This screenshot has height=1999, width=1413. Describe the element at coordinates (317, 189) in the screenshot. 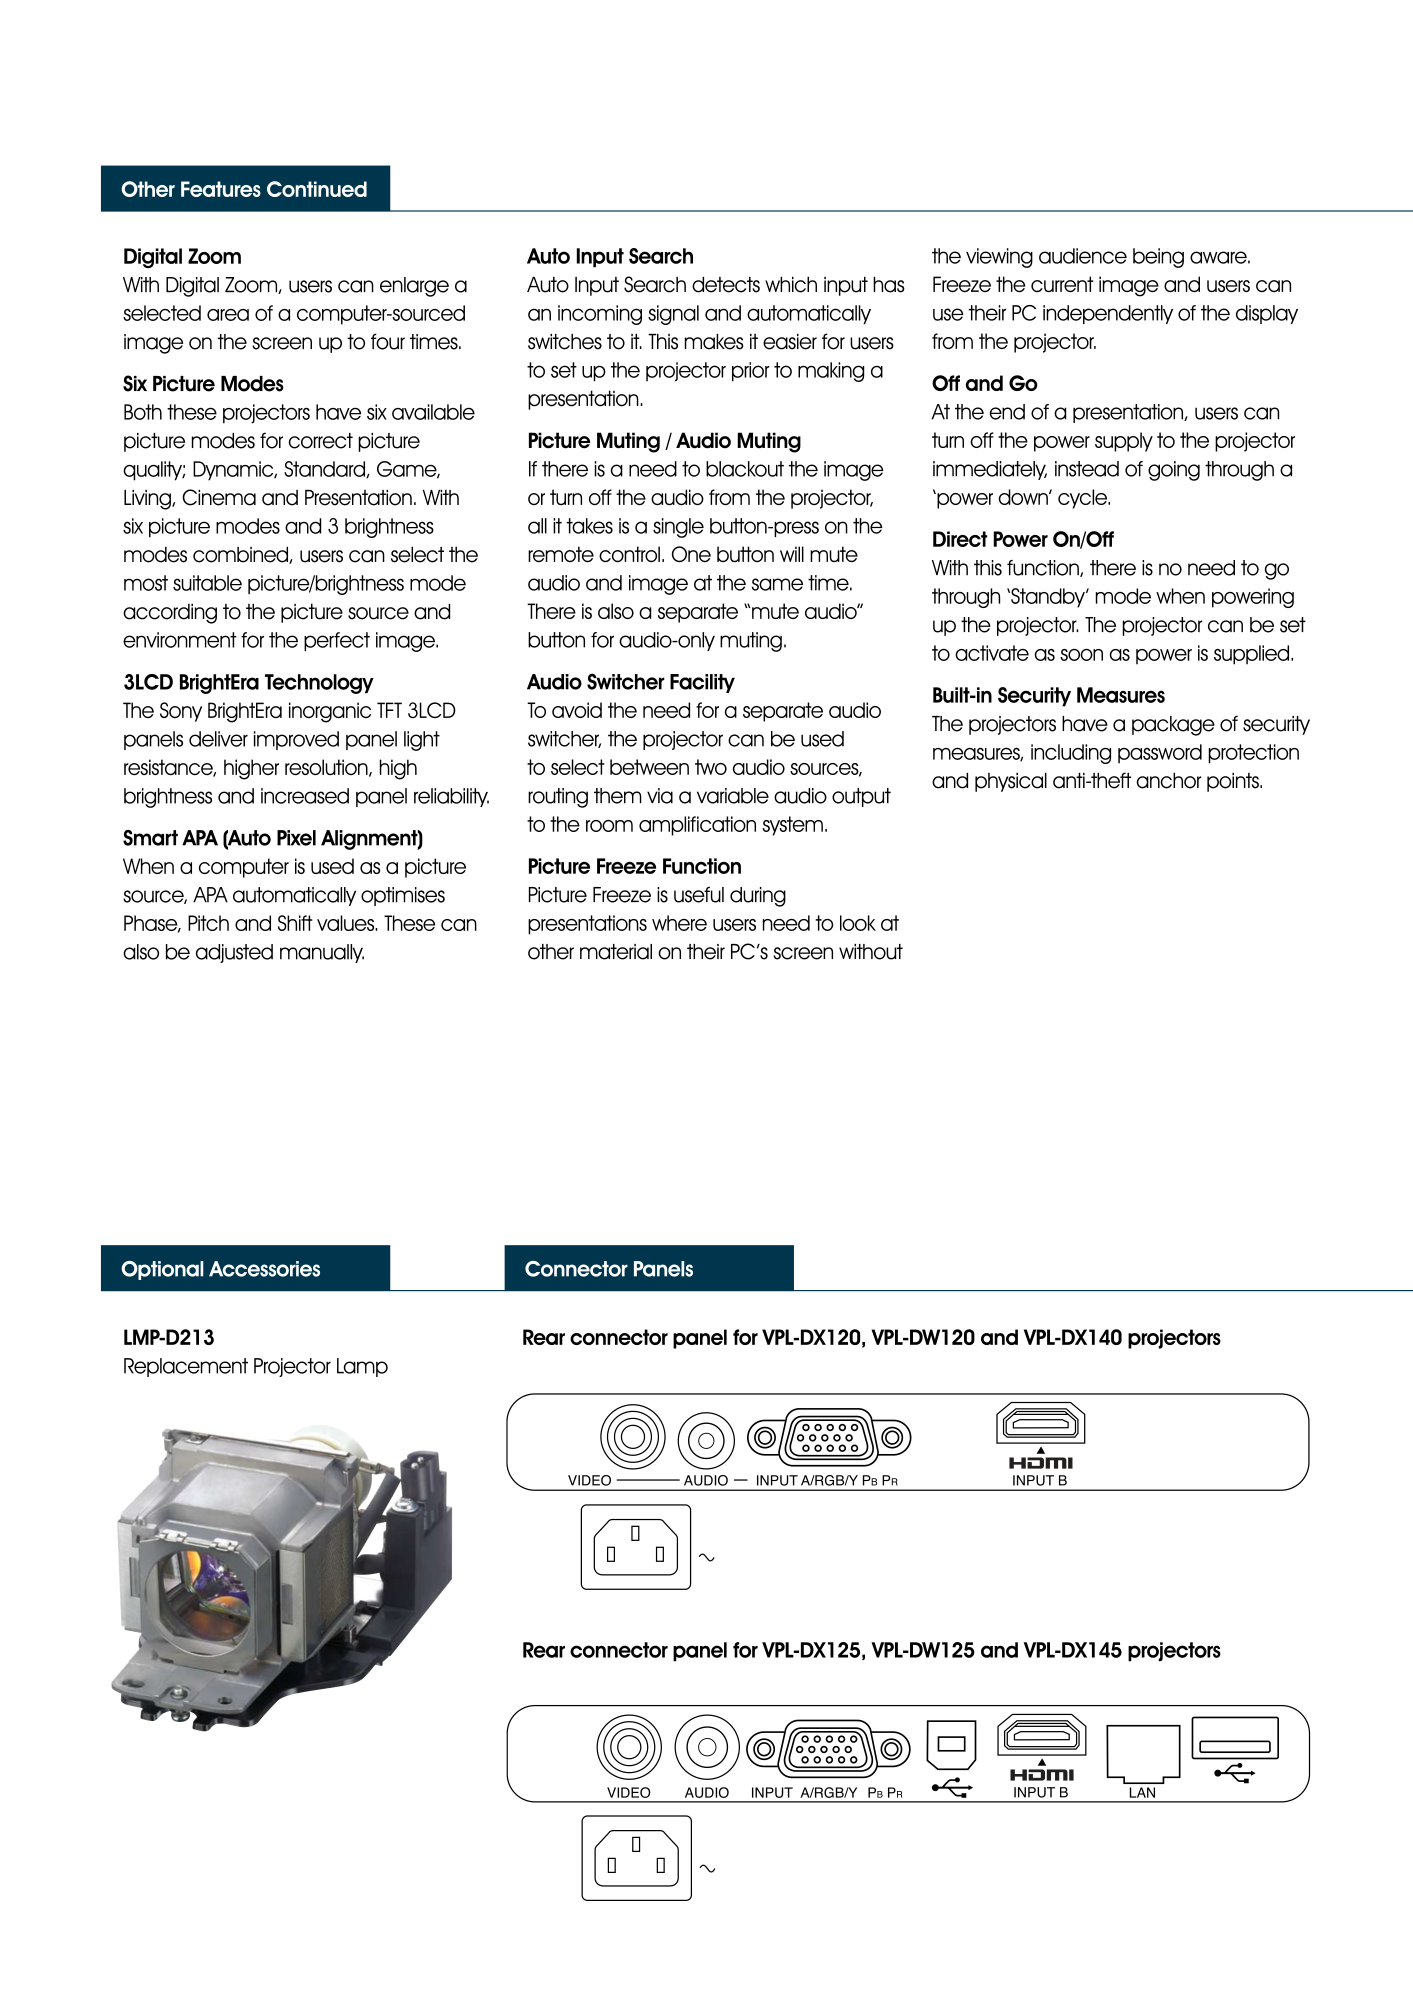

I see `Continued` at that location.
